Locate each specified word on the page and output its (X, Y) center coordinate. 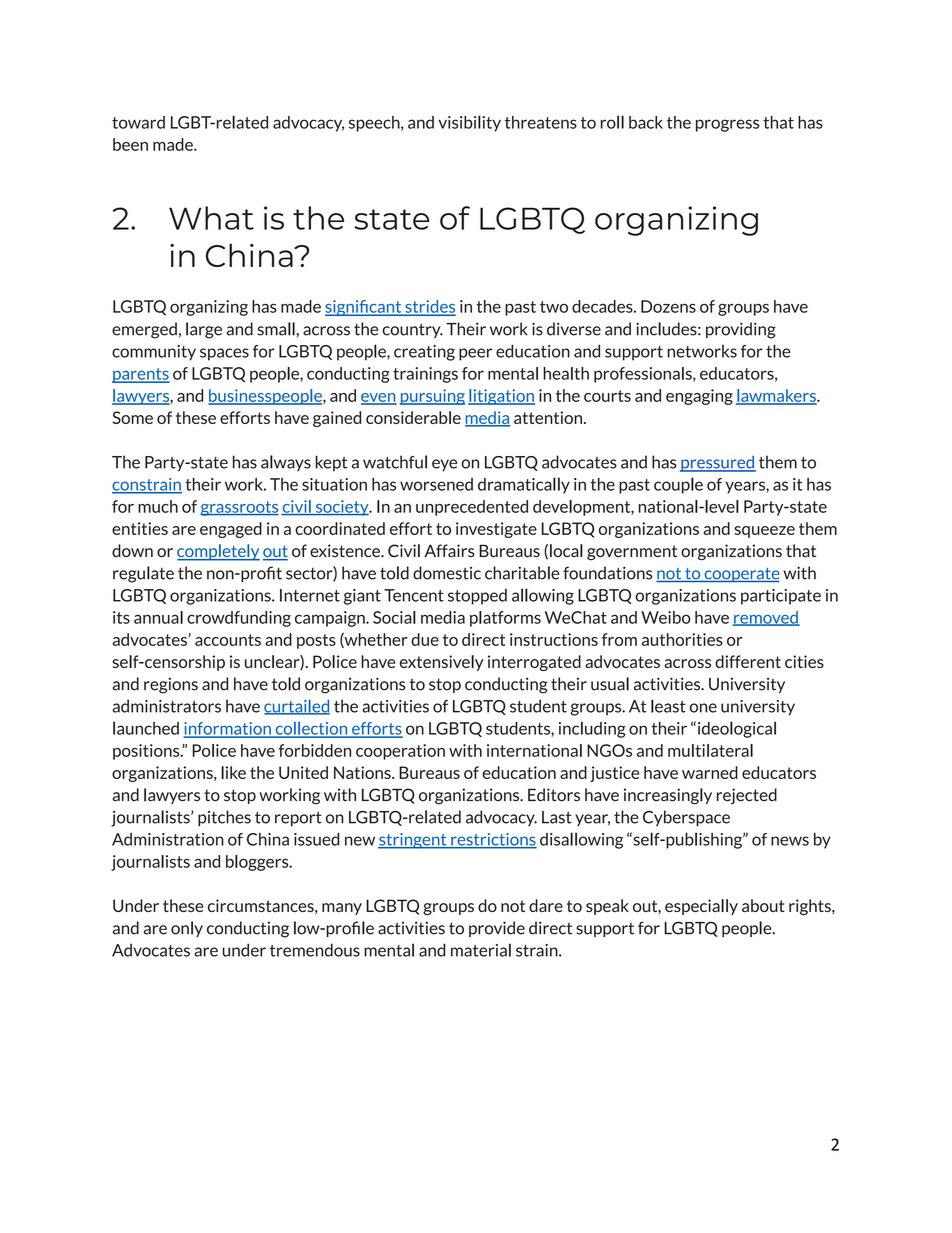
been (130, 144)
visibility (469, 123)
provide (497, 929)
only (187, 929)
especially (701, 907)
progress (727, 125)
